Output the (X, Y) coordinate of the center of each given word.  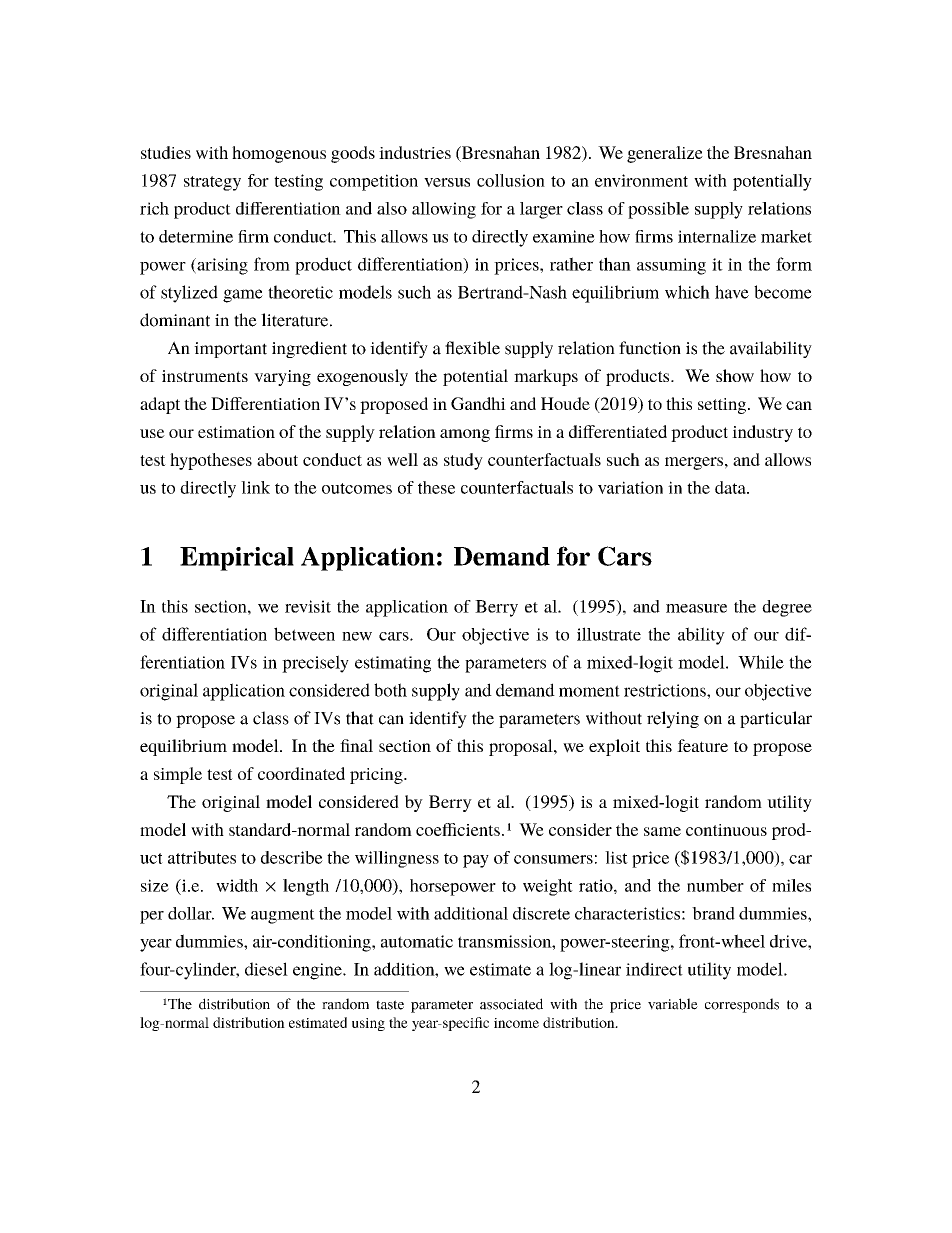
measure (696, 608)
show (735, 376)
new (357, 636)
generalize (665, 154)
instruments (205, 376)
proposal (522, 747)
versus (447, 182)
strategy (212, 183)
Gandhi (478, 403)
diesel (266, 969)
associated (511, 1004)
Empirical (237, 559)
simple (178, 775)
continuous (726, 830)
